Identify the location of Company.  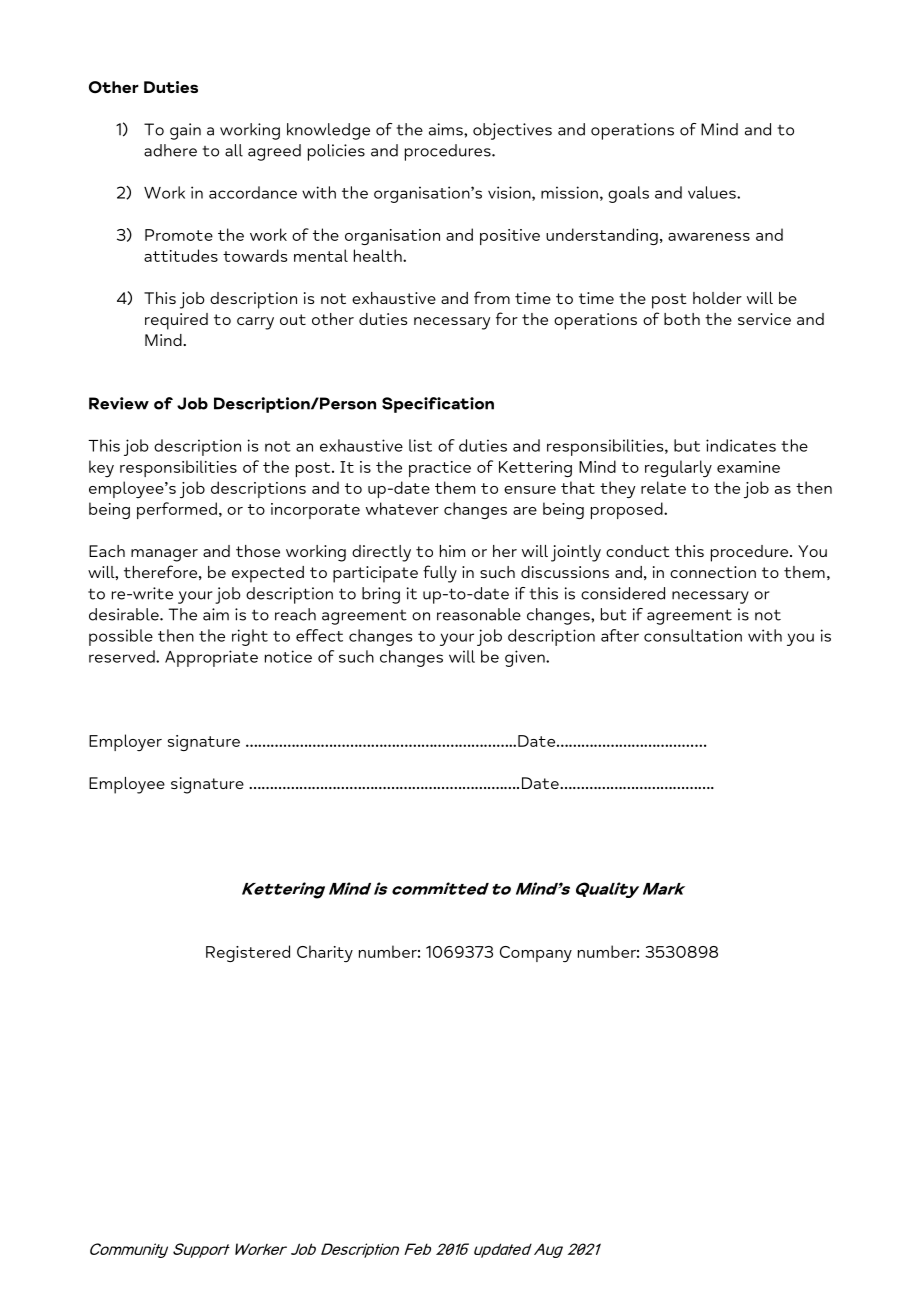
(536, 954).
